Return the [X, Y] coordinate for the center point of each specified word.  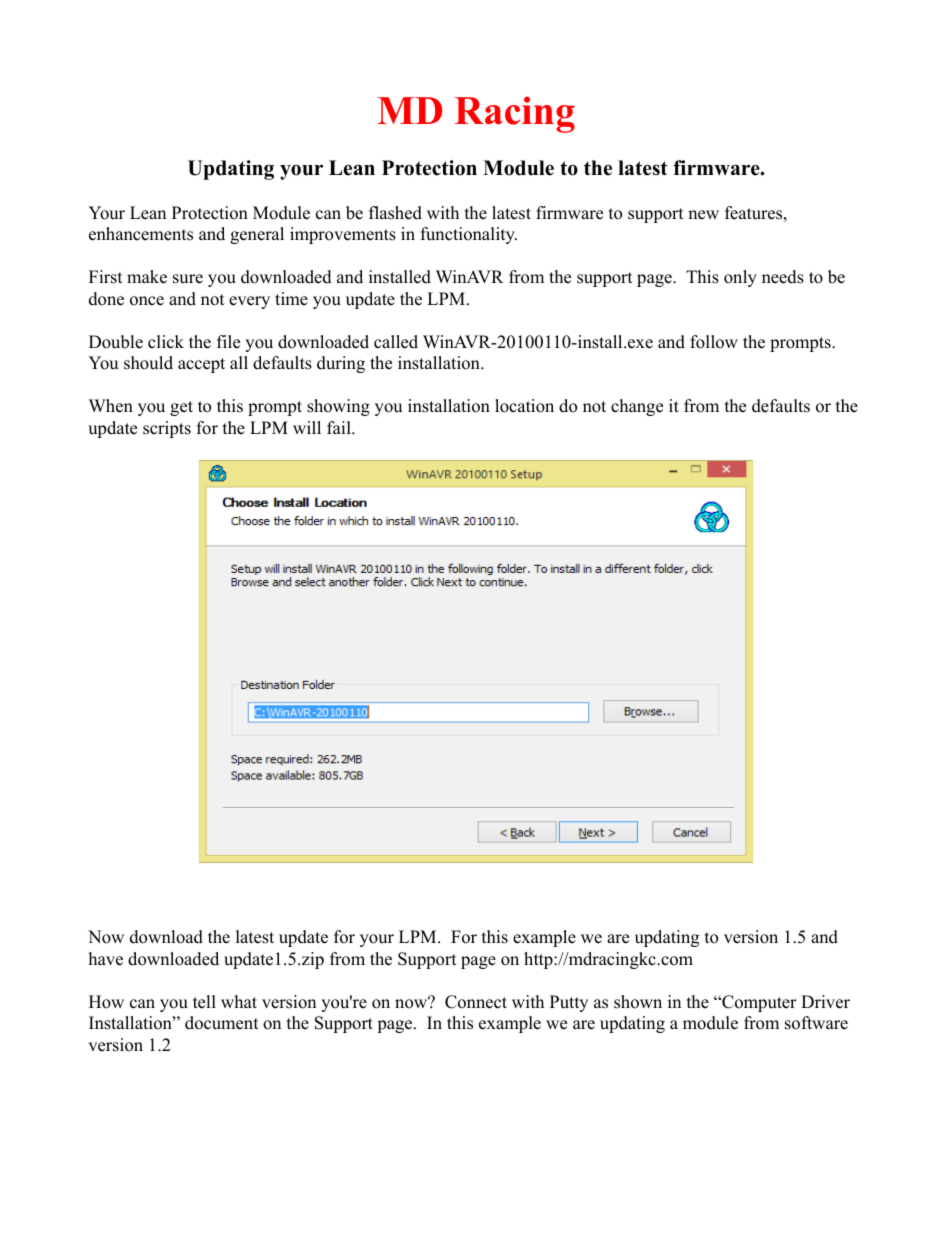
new [703, 215]
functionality [469, 235]
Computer [758, 1003]
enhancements [141, 234]
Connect [476, 1002]
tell [204, 1002]
